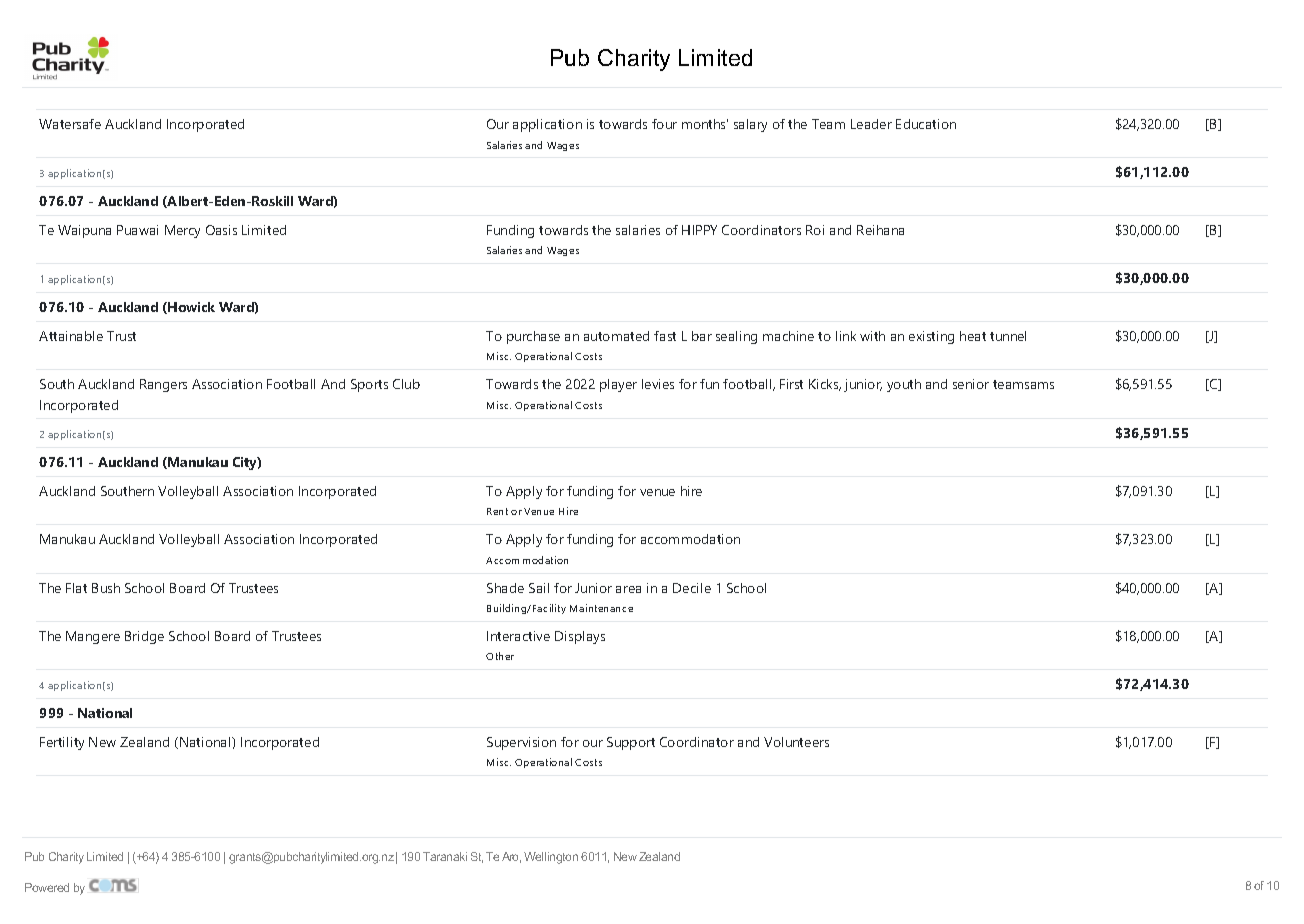  I want to click on Leader, so click(871, 124).
